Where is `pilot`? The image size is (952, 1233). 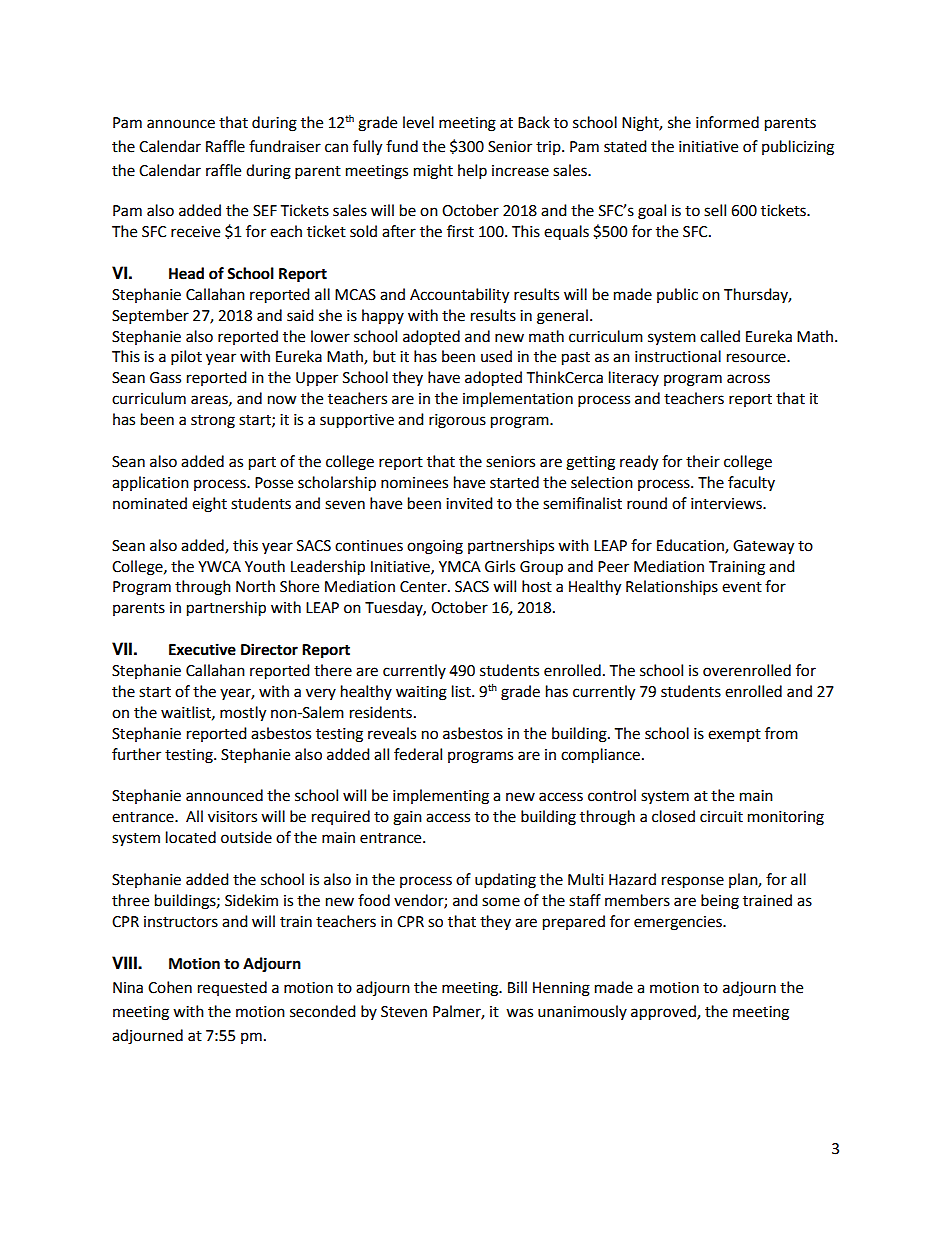
pilot is located at coordinates (186, 358).
